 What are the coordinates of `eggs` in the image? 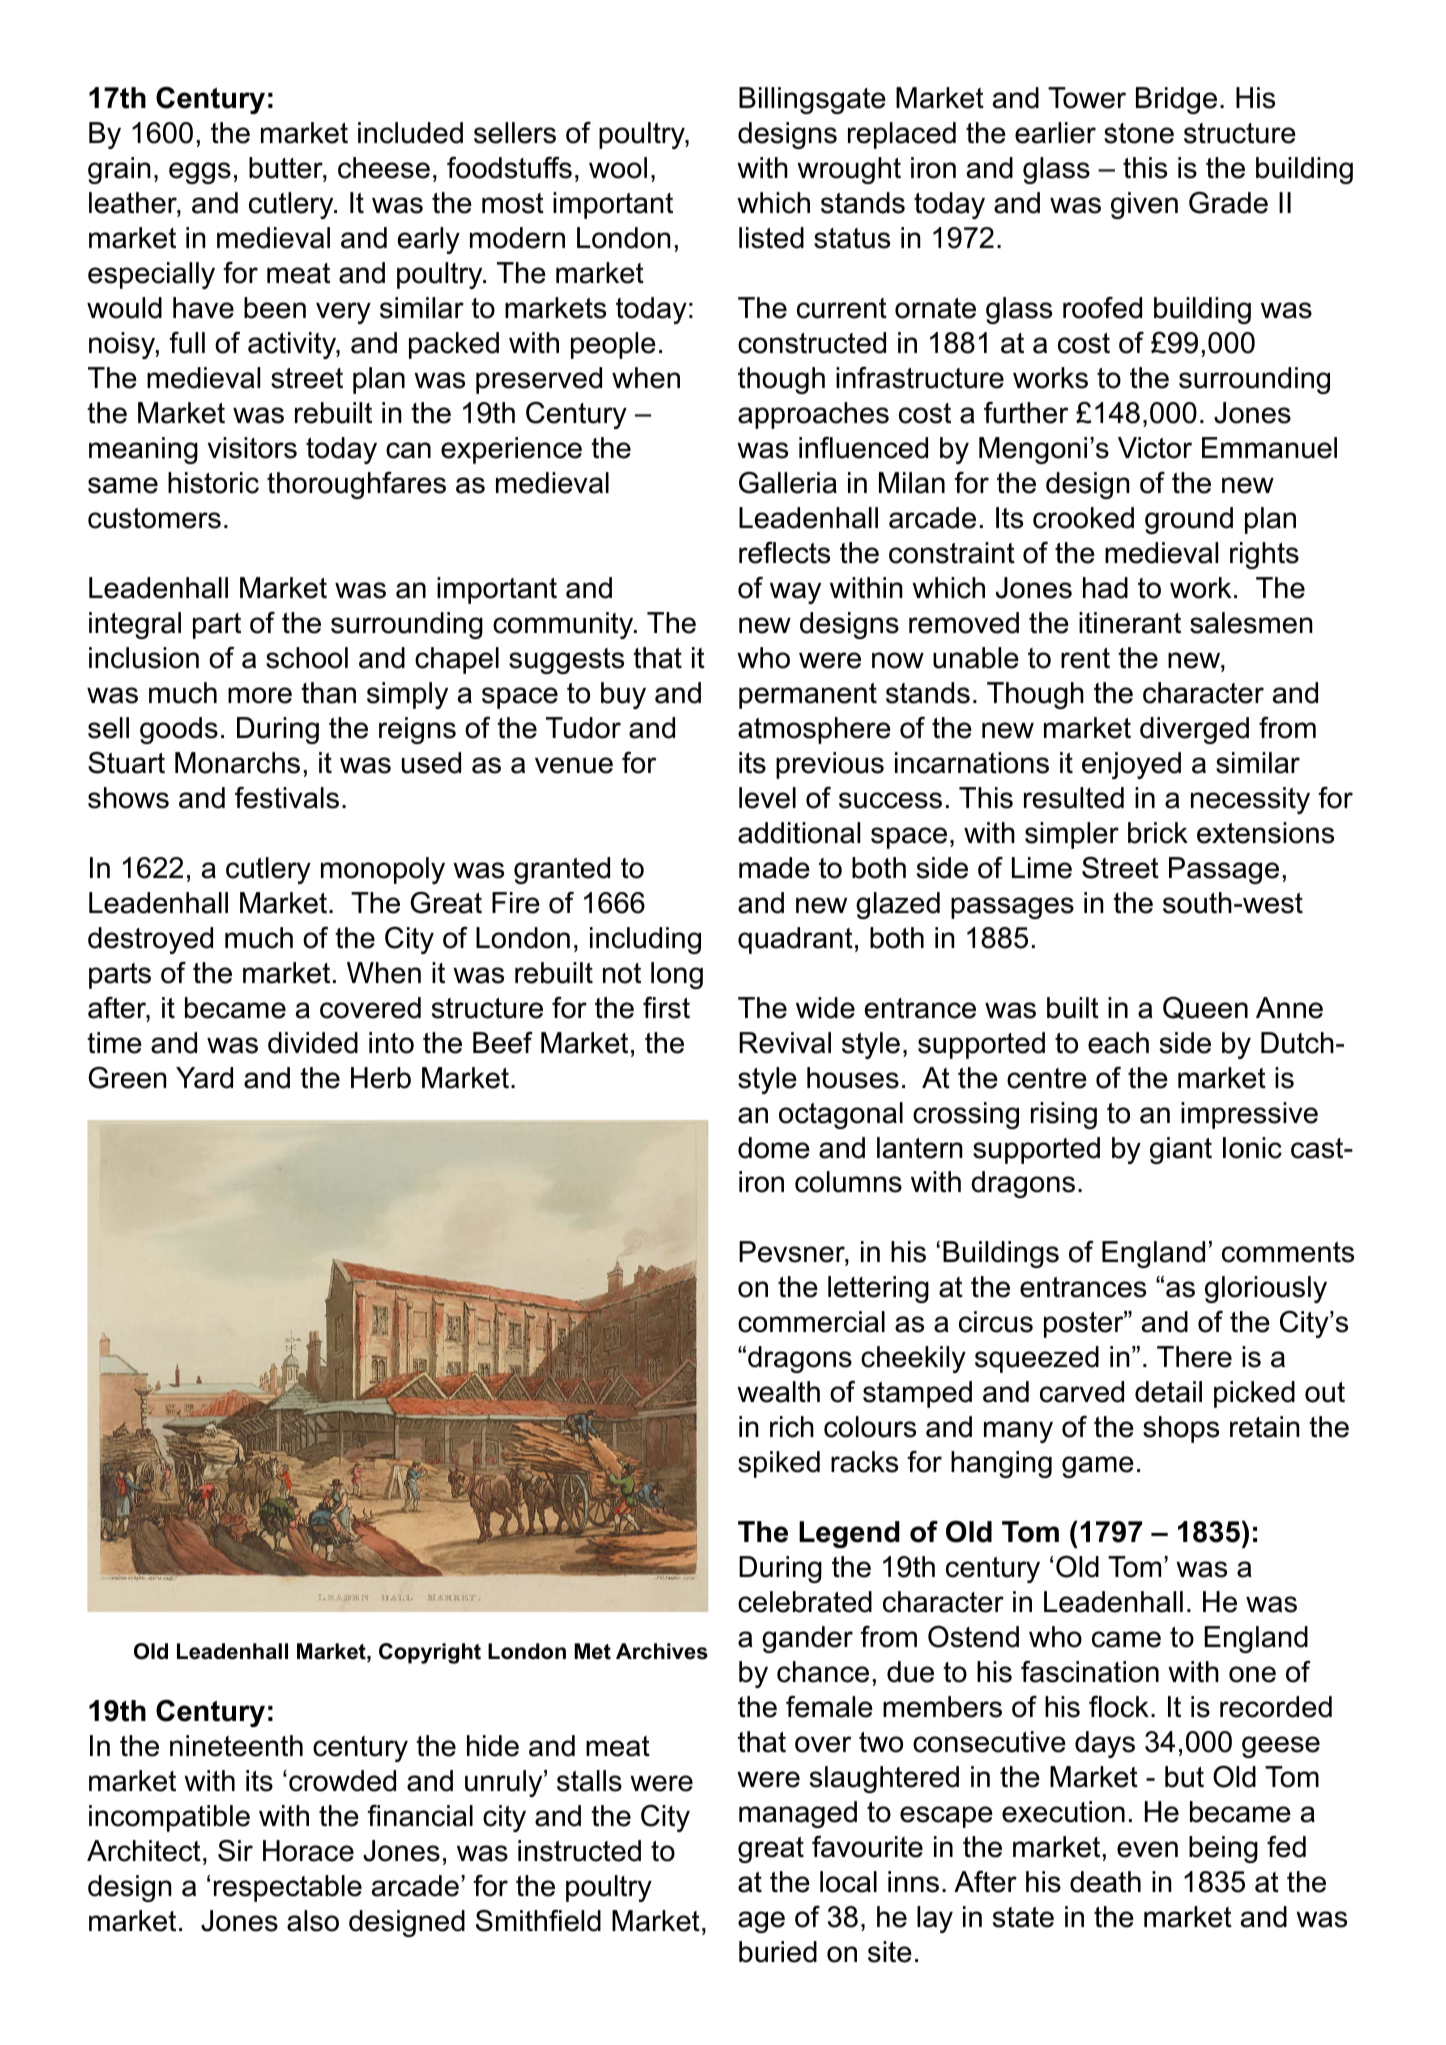 It's located at (200, 173).
